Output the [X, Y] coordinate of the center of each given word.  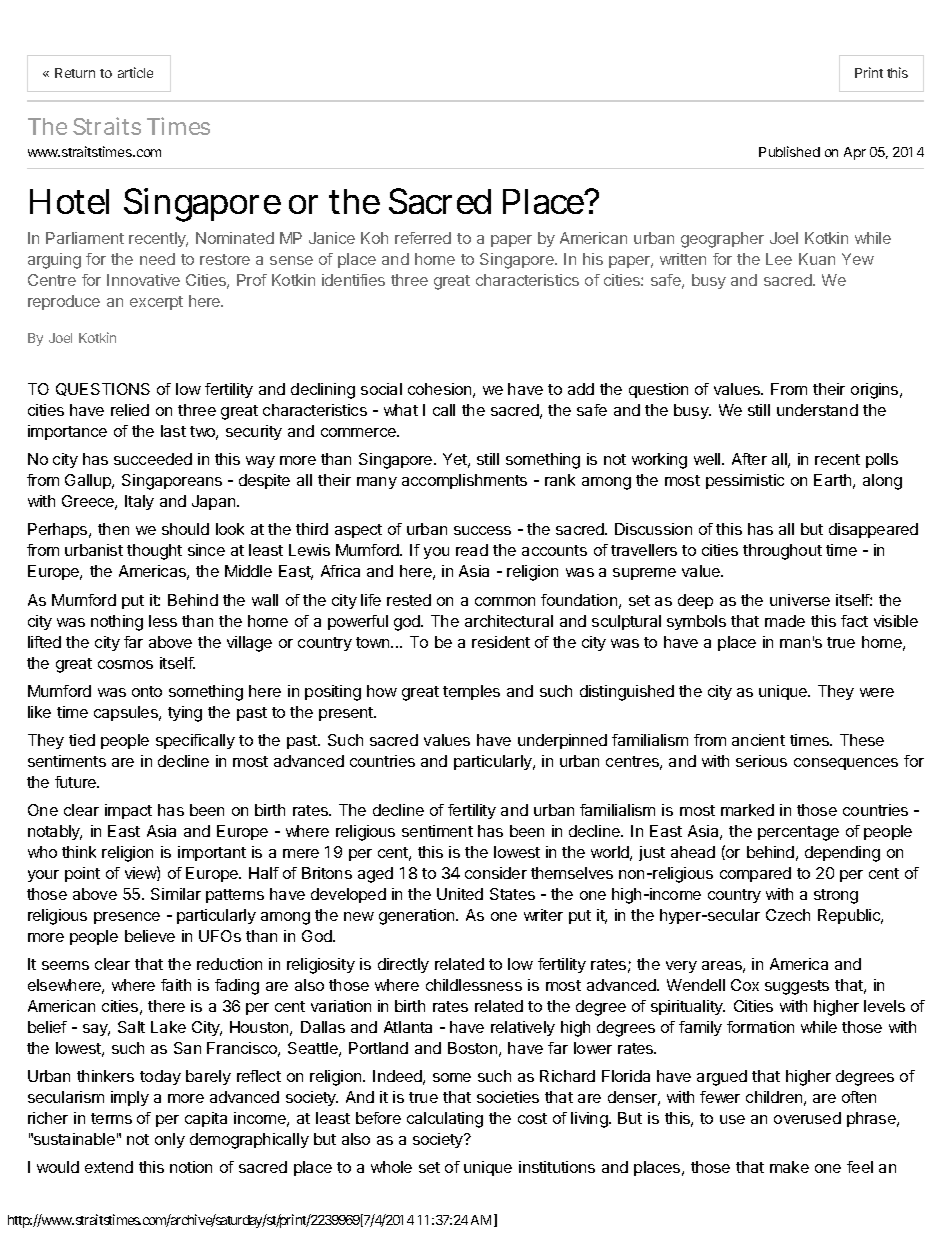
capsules [127, 713]
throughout [782, 552]
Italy [139, 502]
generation [418, 917]
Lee [779, 259]
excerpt [156, 303]
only [170, 1140]
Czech [788, 915]
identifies [353, 280]
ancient [758, 740]
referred [423, 238]
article [135, 72]
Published [789, 151]
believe [150, 936]
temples [471, 692]
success [482, 530]
